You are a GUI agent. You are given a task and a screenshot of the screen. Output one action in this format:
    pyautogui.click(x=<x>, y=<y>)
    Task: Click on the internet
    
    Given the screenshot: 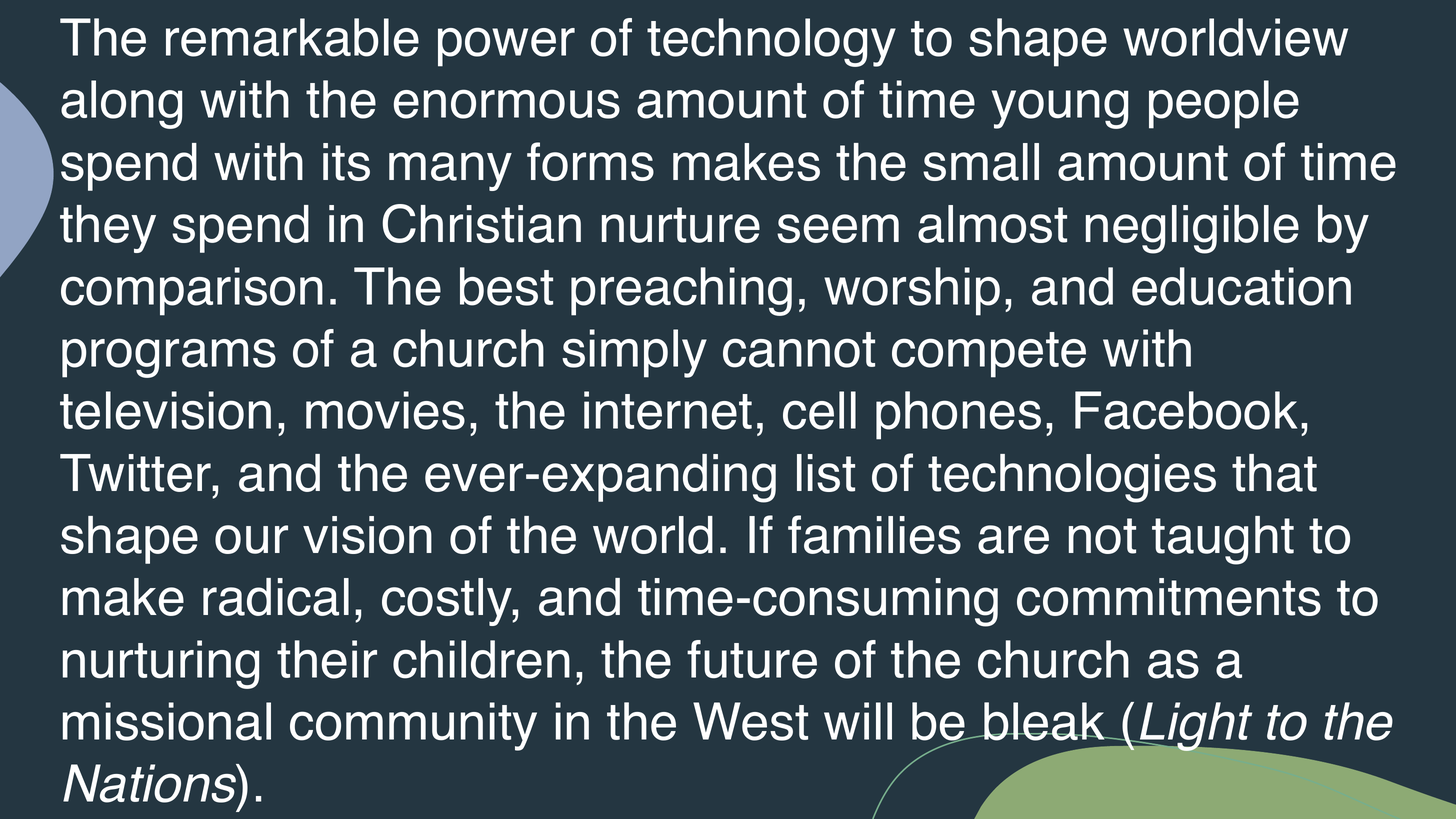 What is the action you would take?
    pyautogui.click(x=668, y=410)
